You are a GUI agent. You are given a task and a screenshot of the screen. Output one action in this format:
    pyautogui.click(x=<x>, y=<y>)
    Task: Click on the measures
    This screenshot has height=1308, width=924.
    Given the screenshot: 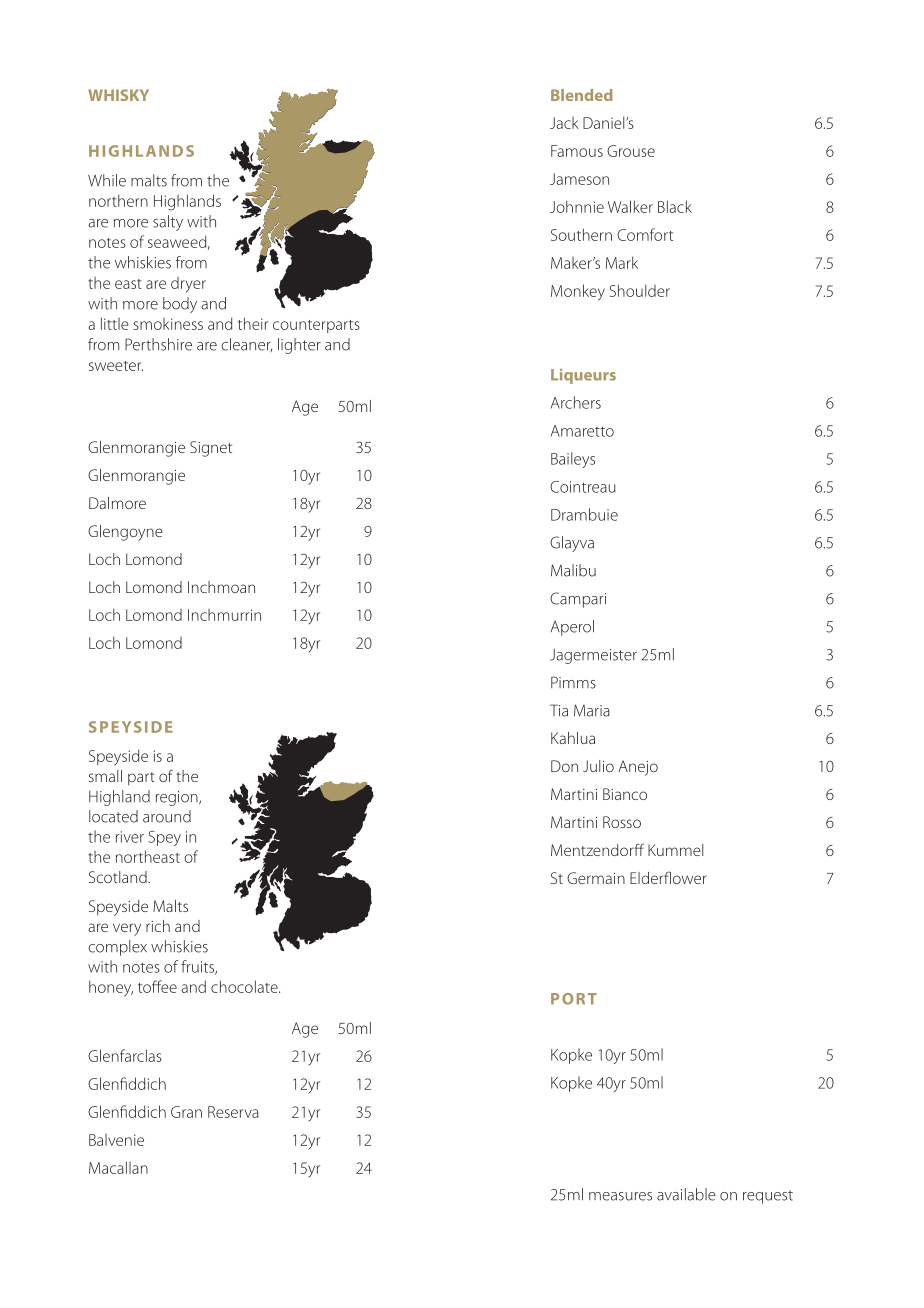 What is the action you would take?
    pyautogui.click(x=620, y=1196)
